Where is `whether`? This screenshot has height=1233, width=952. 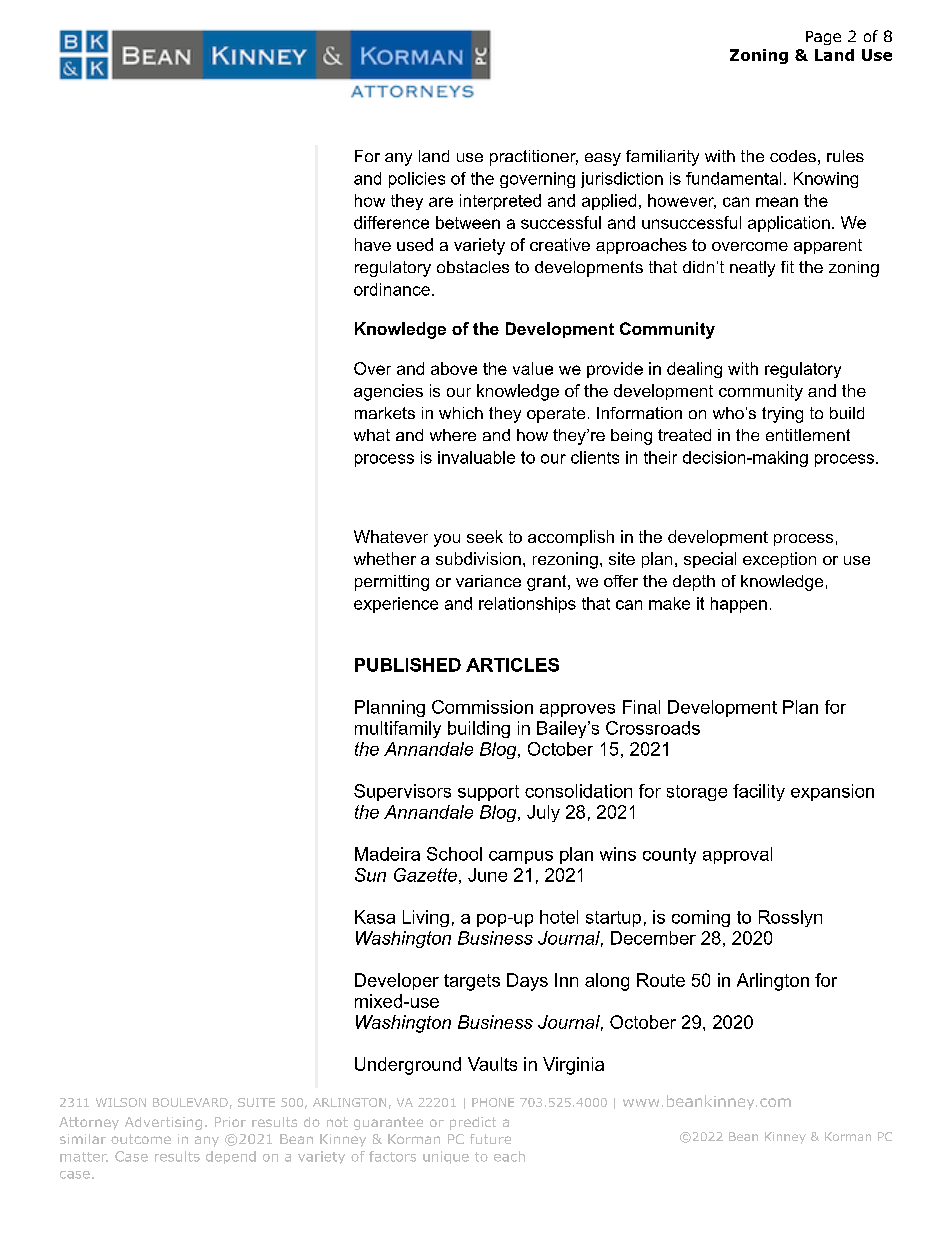 whether is located at coordinates (385, 558).
